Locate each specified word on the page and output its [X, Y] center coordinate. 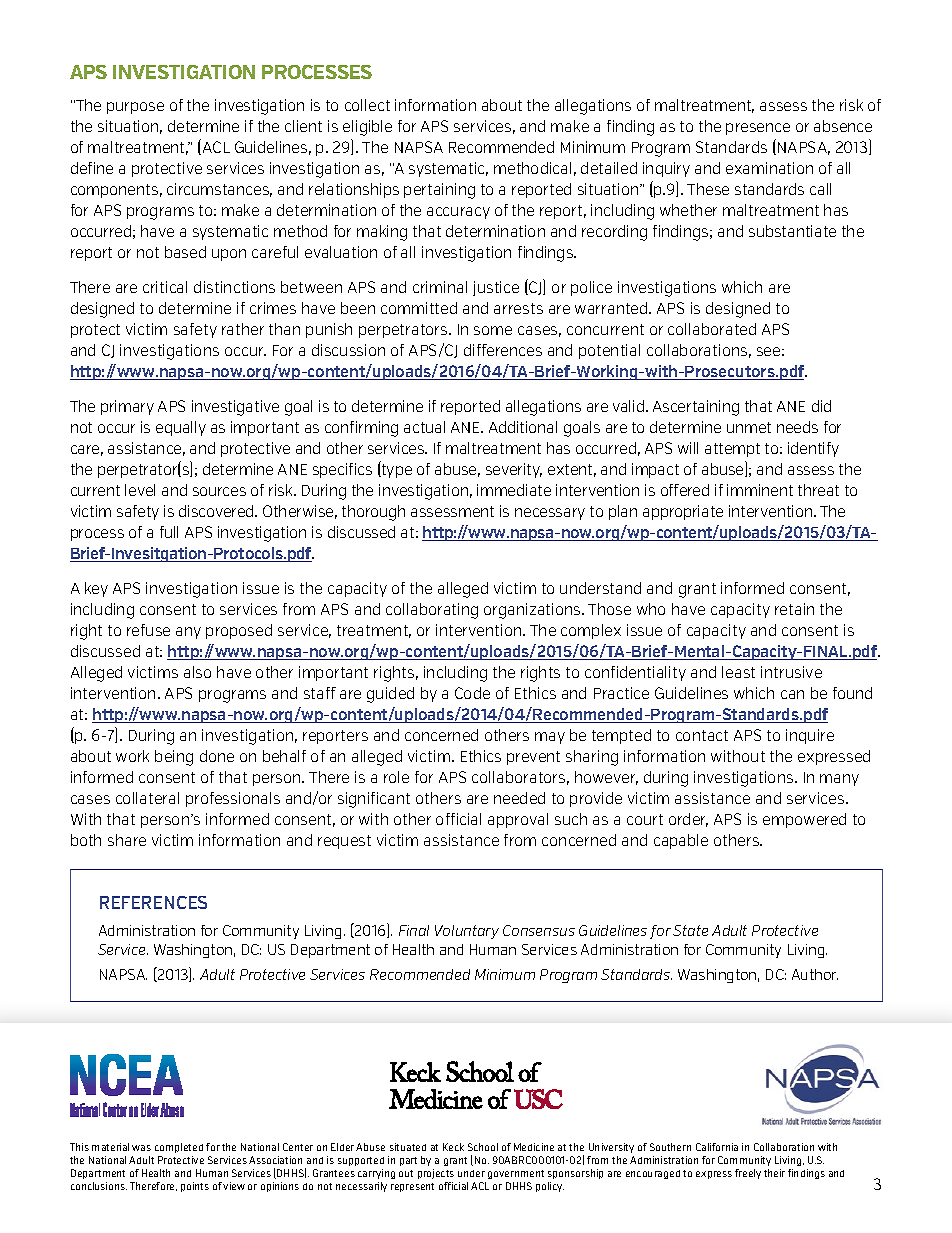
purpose [135, 108]
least [738, 672]
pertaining [439, 191]
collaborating [432, 611]
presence [758, 129]
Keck [453, 1147]
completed [179, 1148]
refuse [148, 630]
